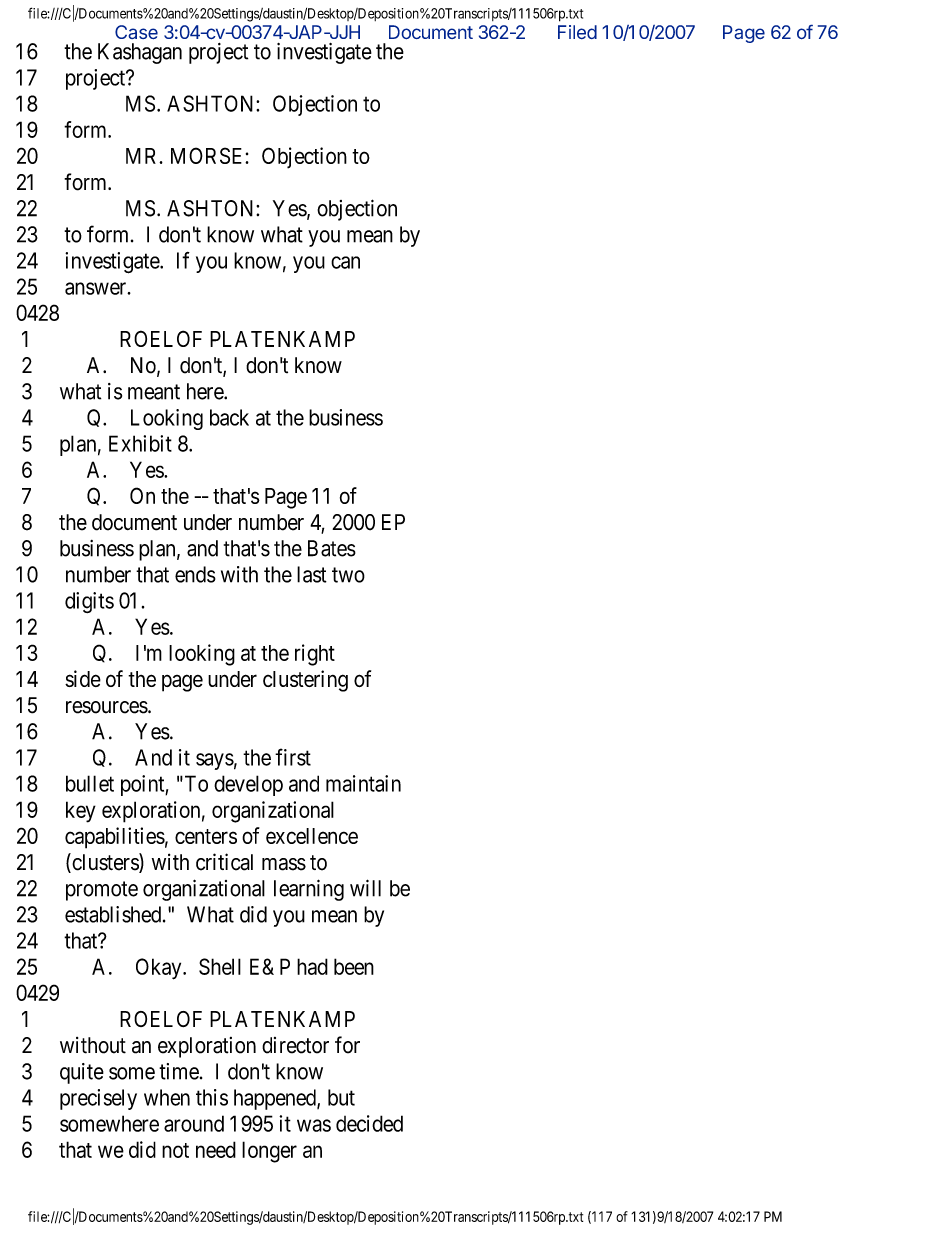  Describe the element at coordinates (115, 838) in the screenshot. I see `capabilities` at that location.
